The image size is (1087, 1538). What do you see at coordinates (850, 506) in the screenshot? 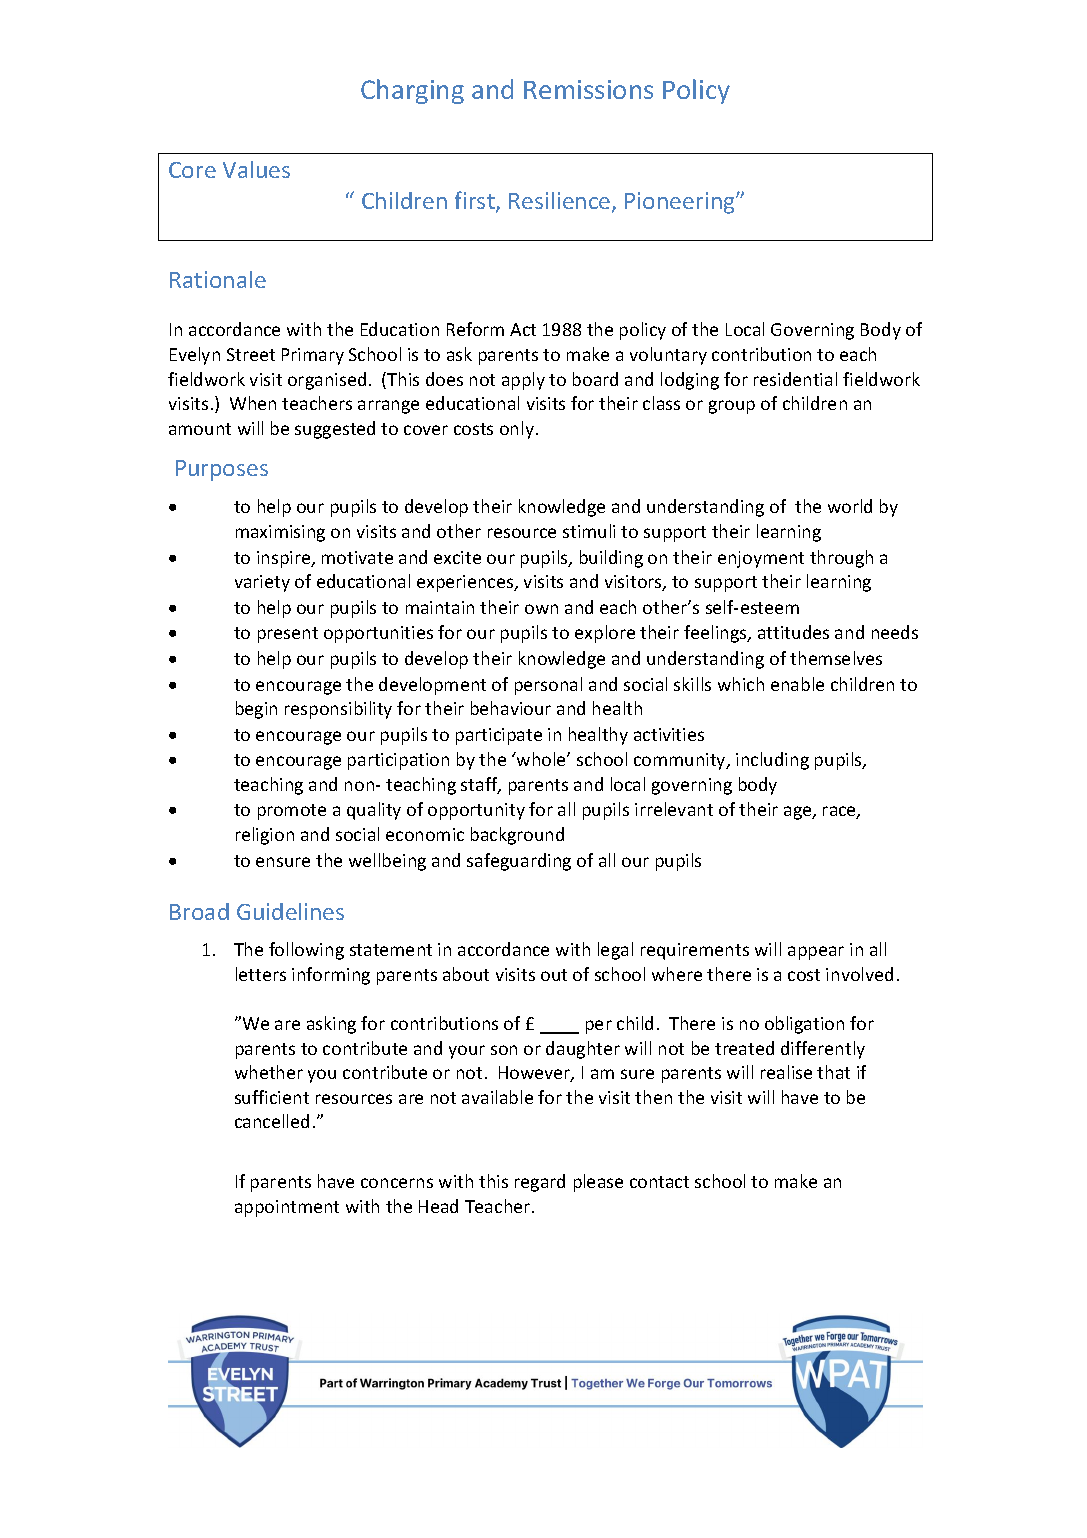
I see `world` at bounding box center [850, 506].
